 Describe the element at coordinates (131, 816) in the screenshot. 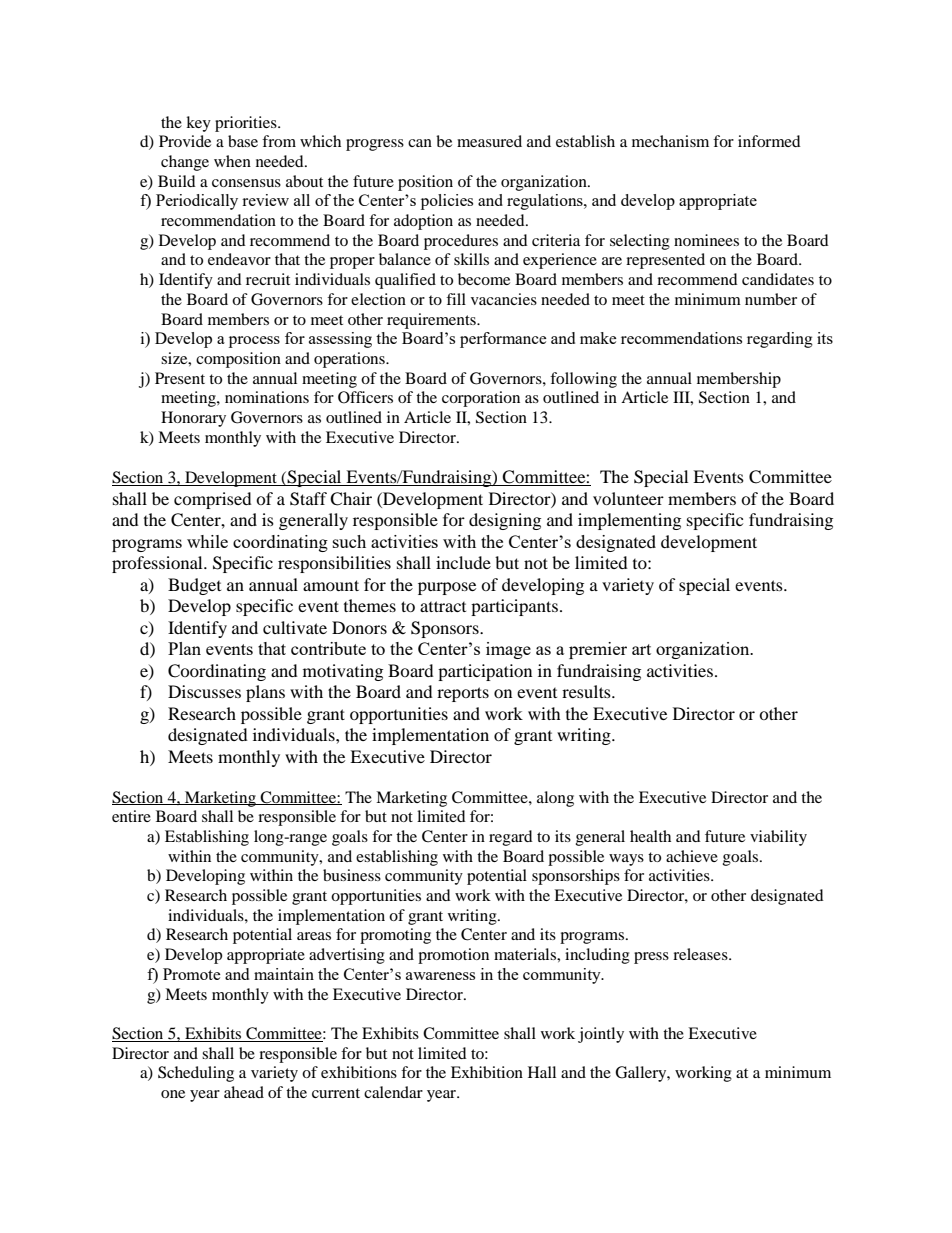

I see `entire` at that location.
